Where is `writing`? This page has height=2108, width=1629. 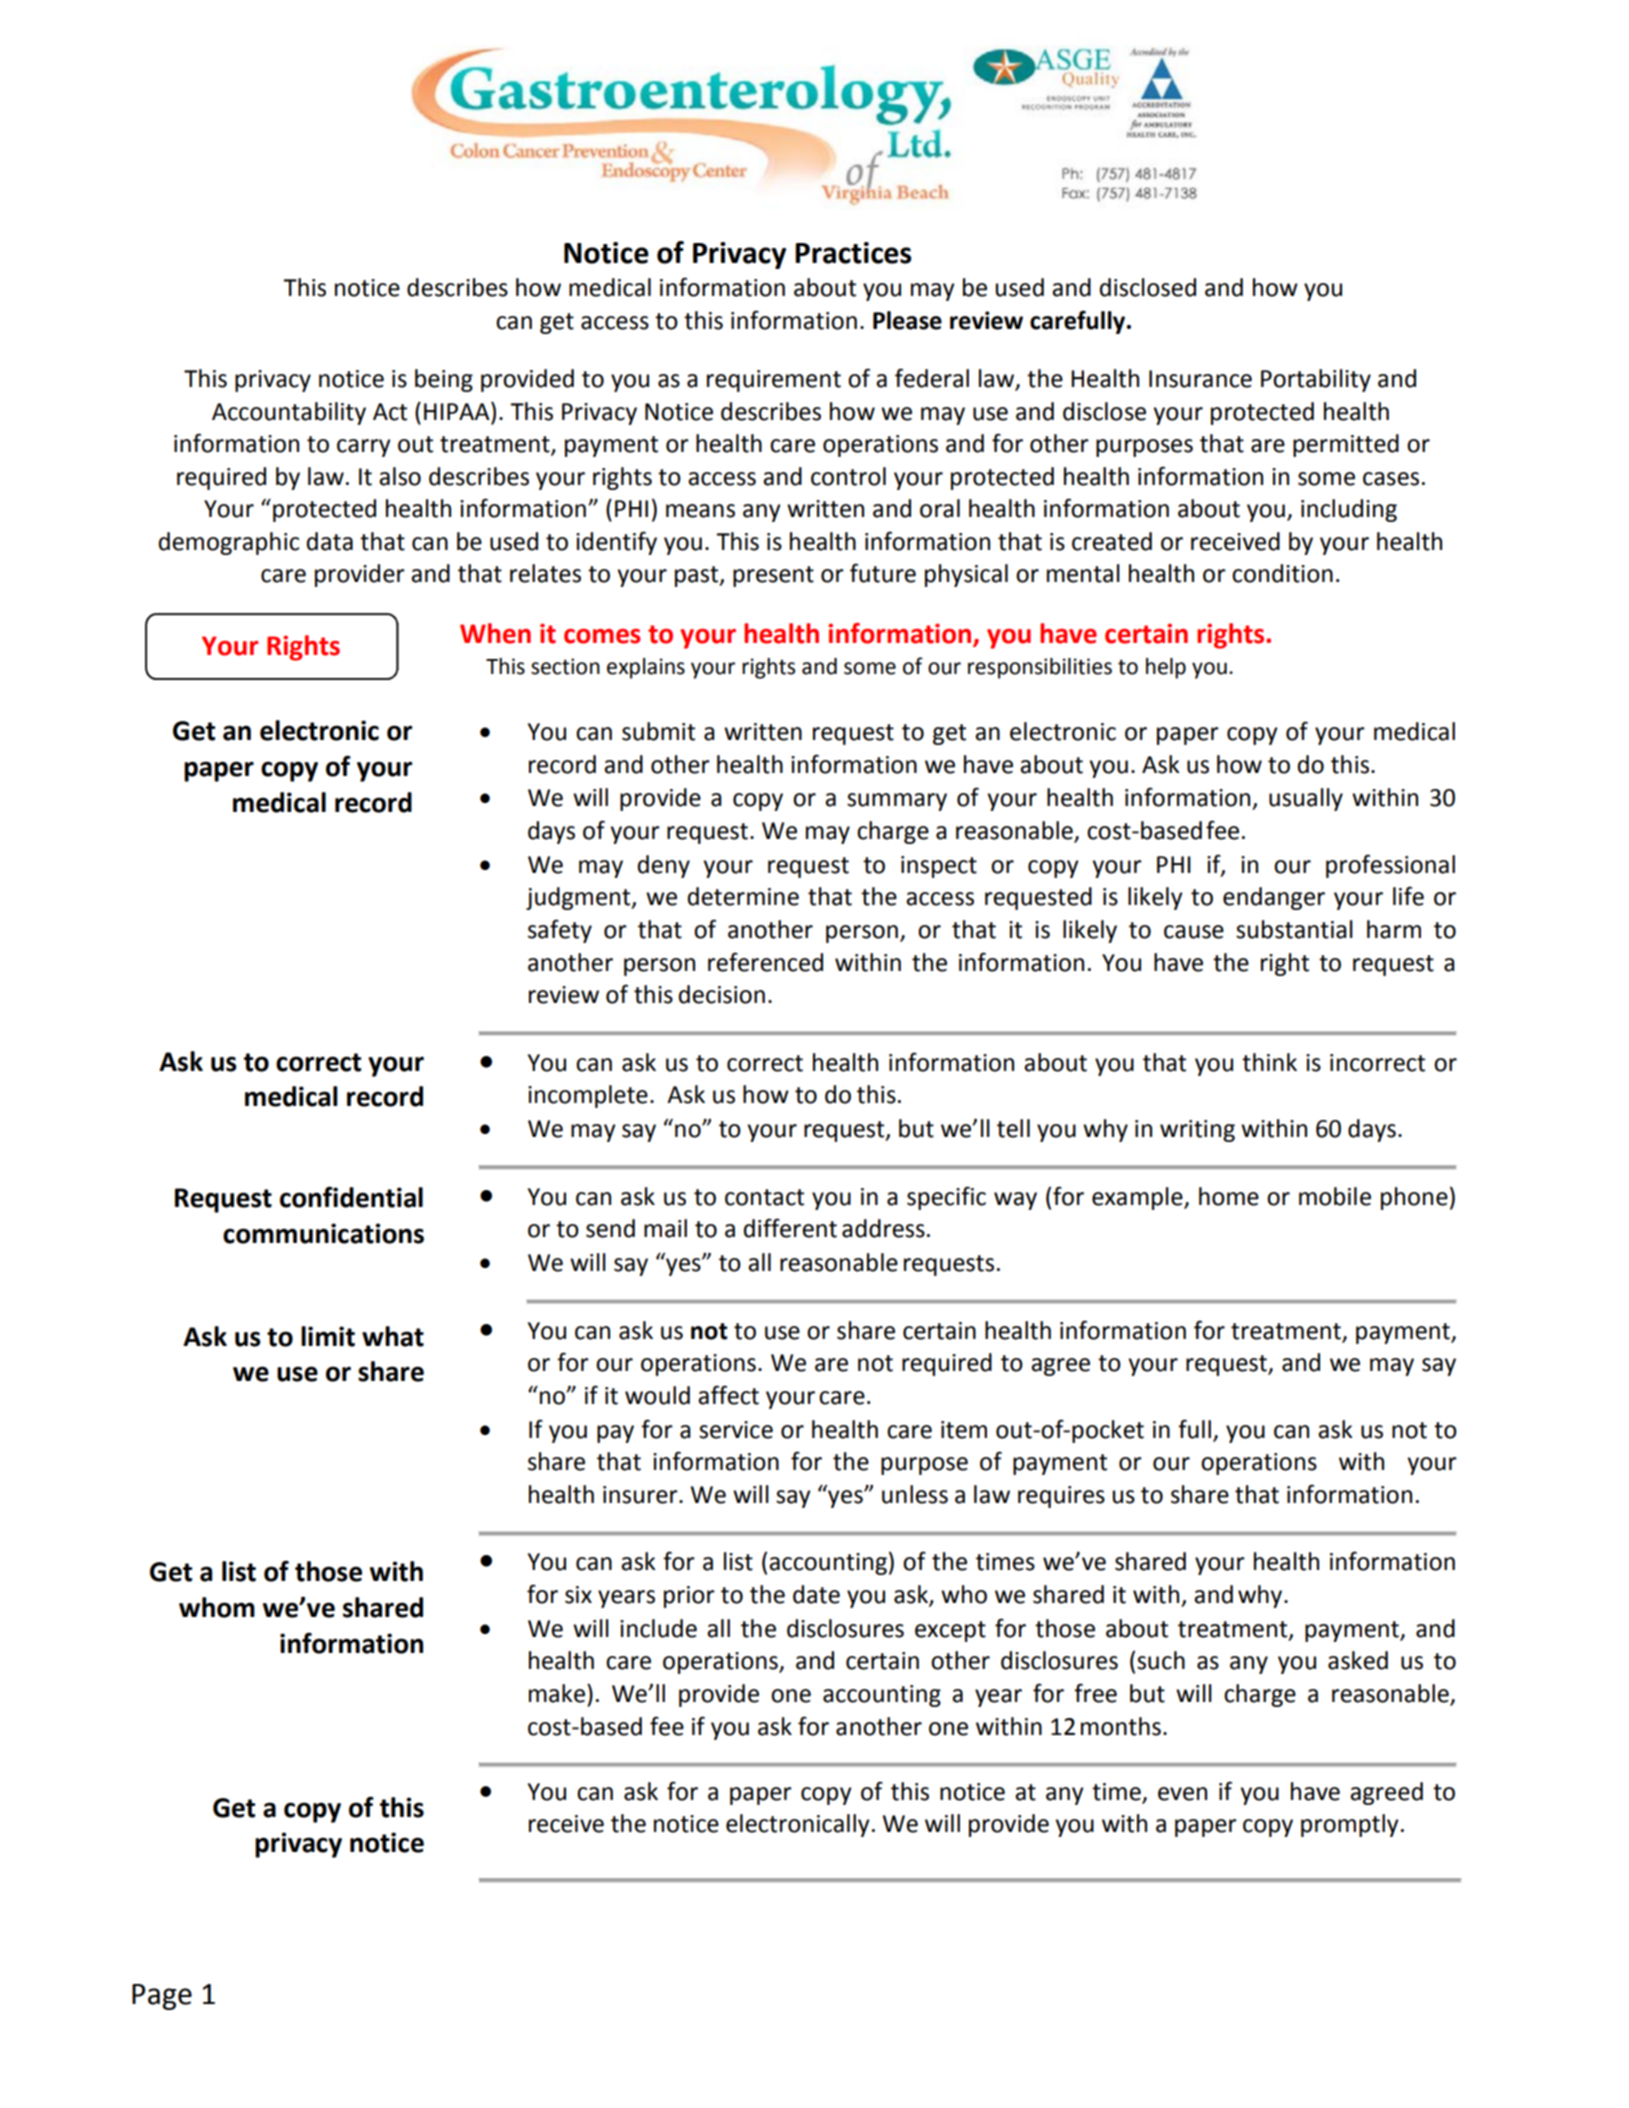
writing is located at coordinates (1197, 1131).
